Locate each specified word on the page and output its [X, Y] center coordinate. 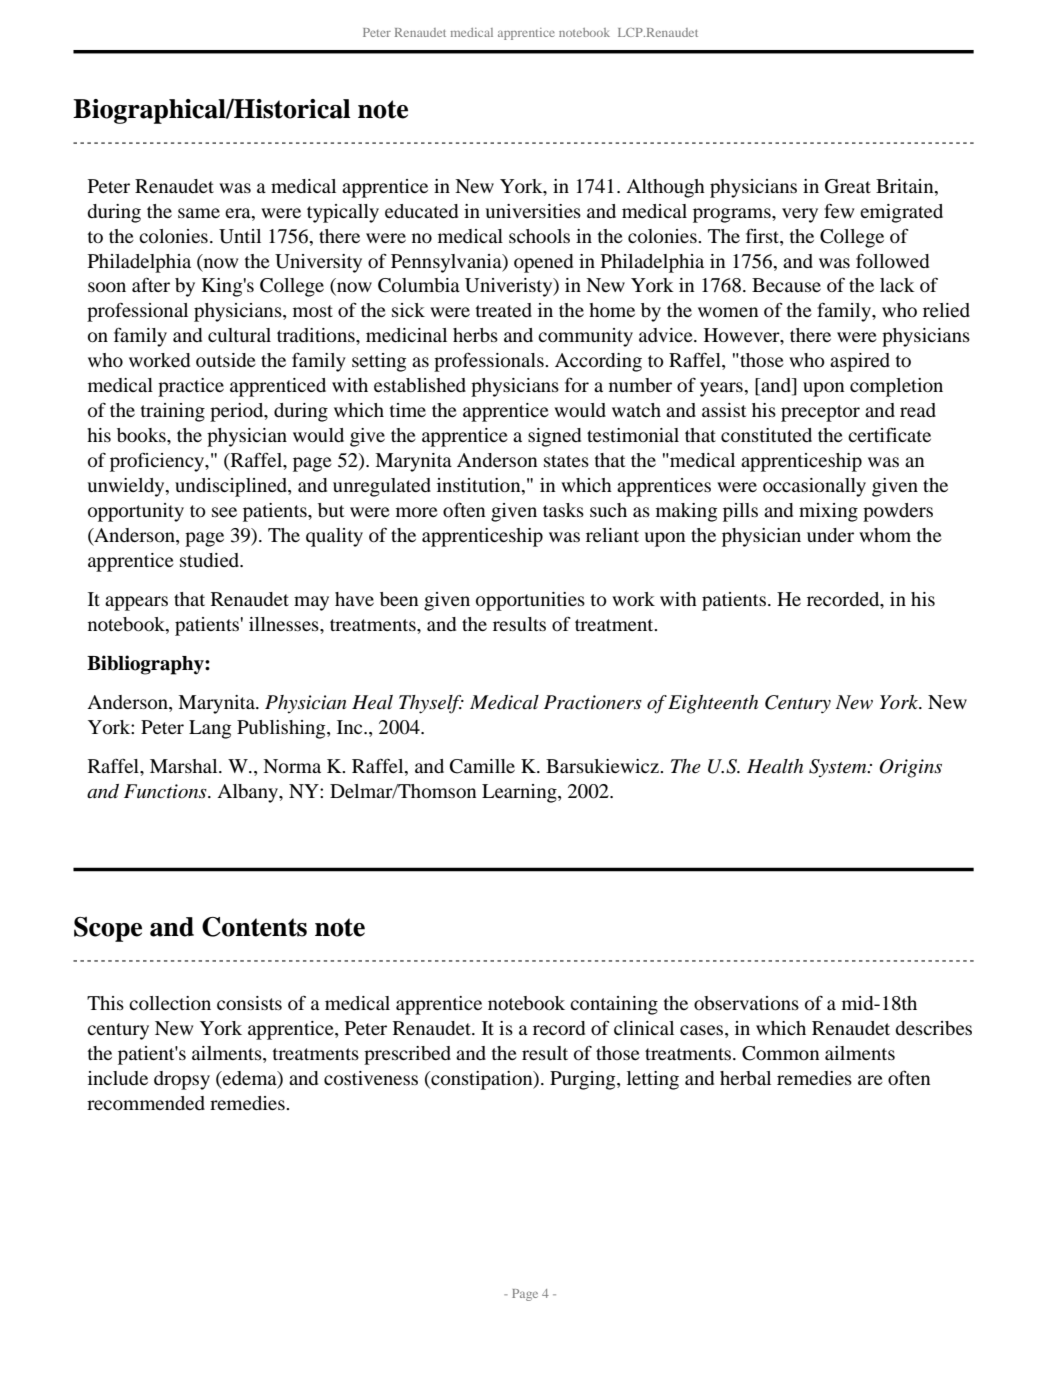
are [870, 1080]
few [839, 210]
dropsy [182, 1080]
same [199, 213]
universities [533, 211]
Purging [584, 1080]
